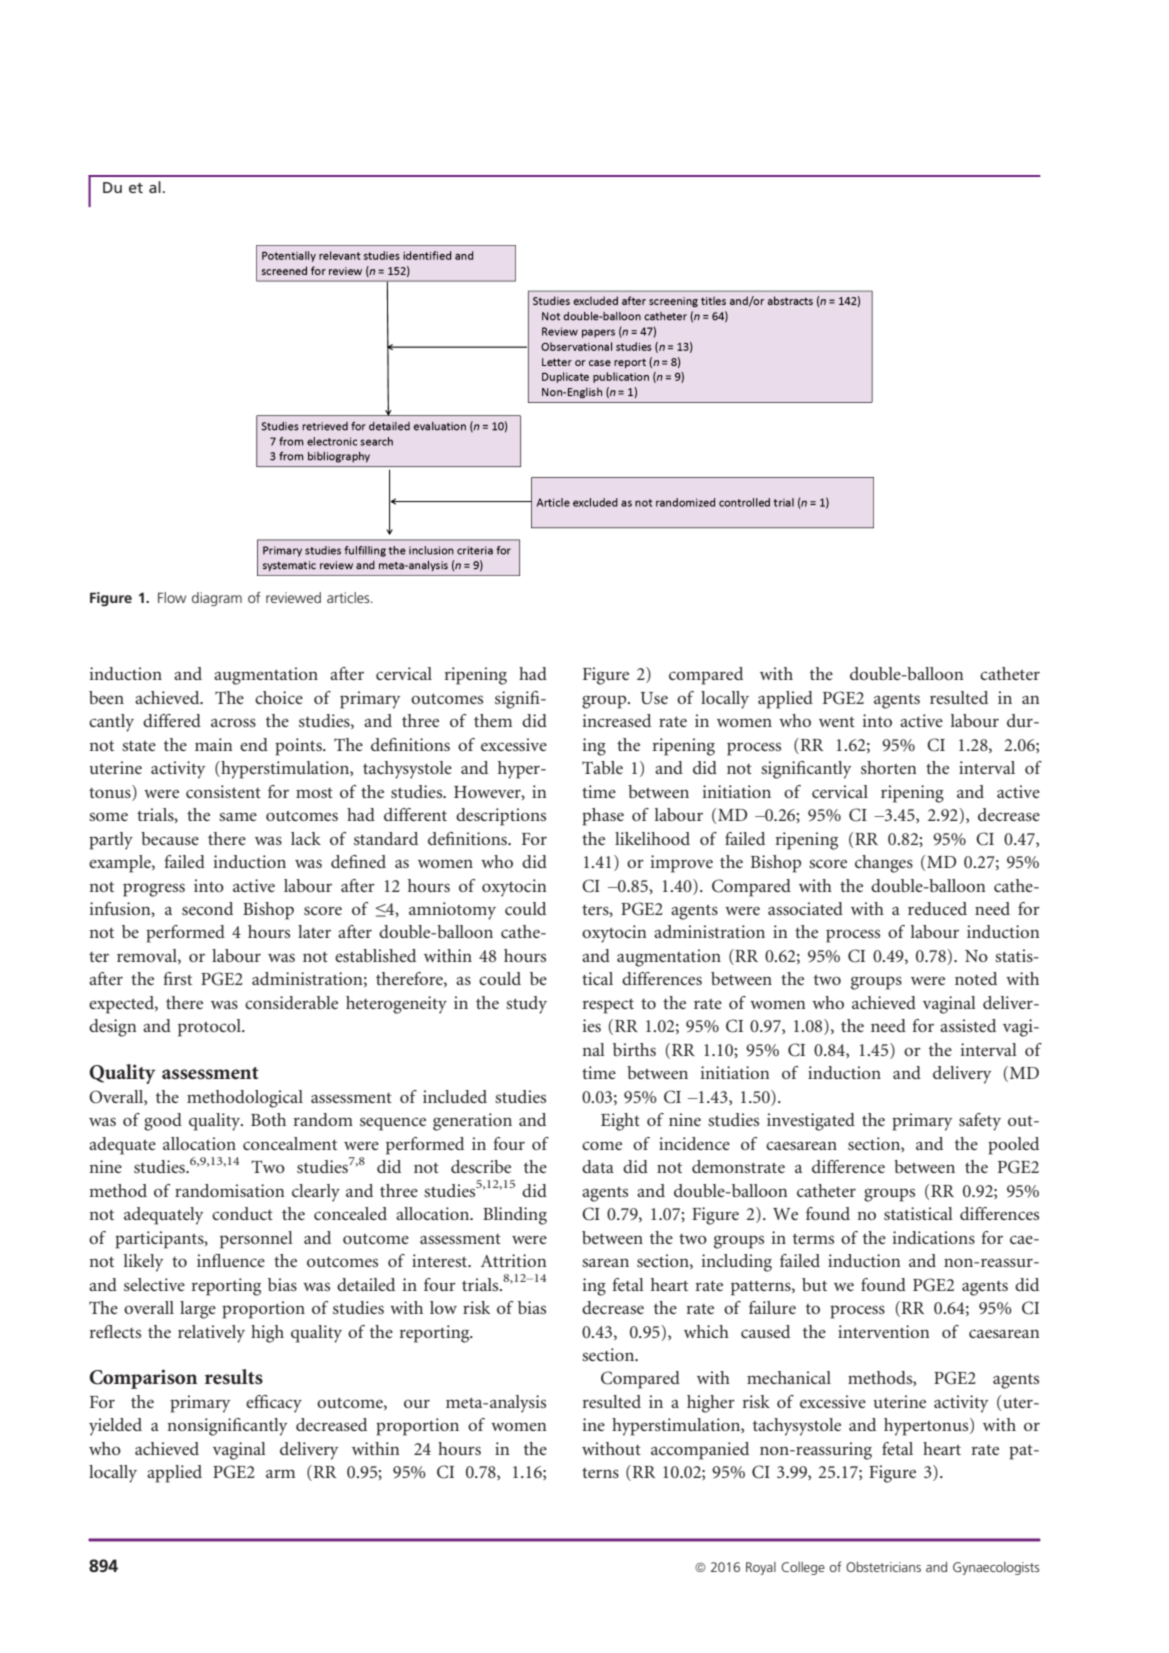 This image has width=1169, height=1653. What do you see at coordinates (217, 599) in the image?
I see `diagram` at bounding box center [217, 599].
